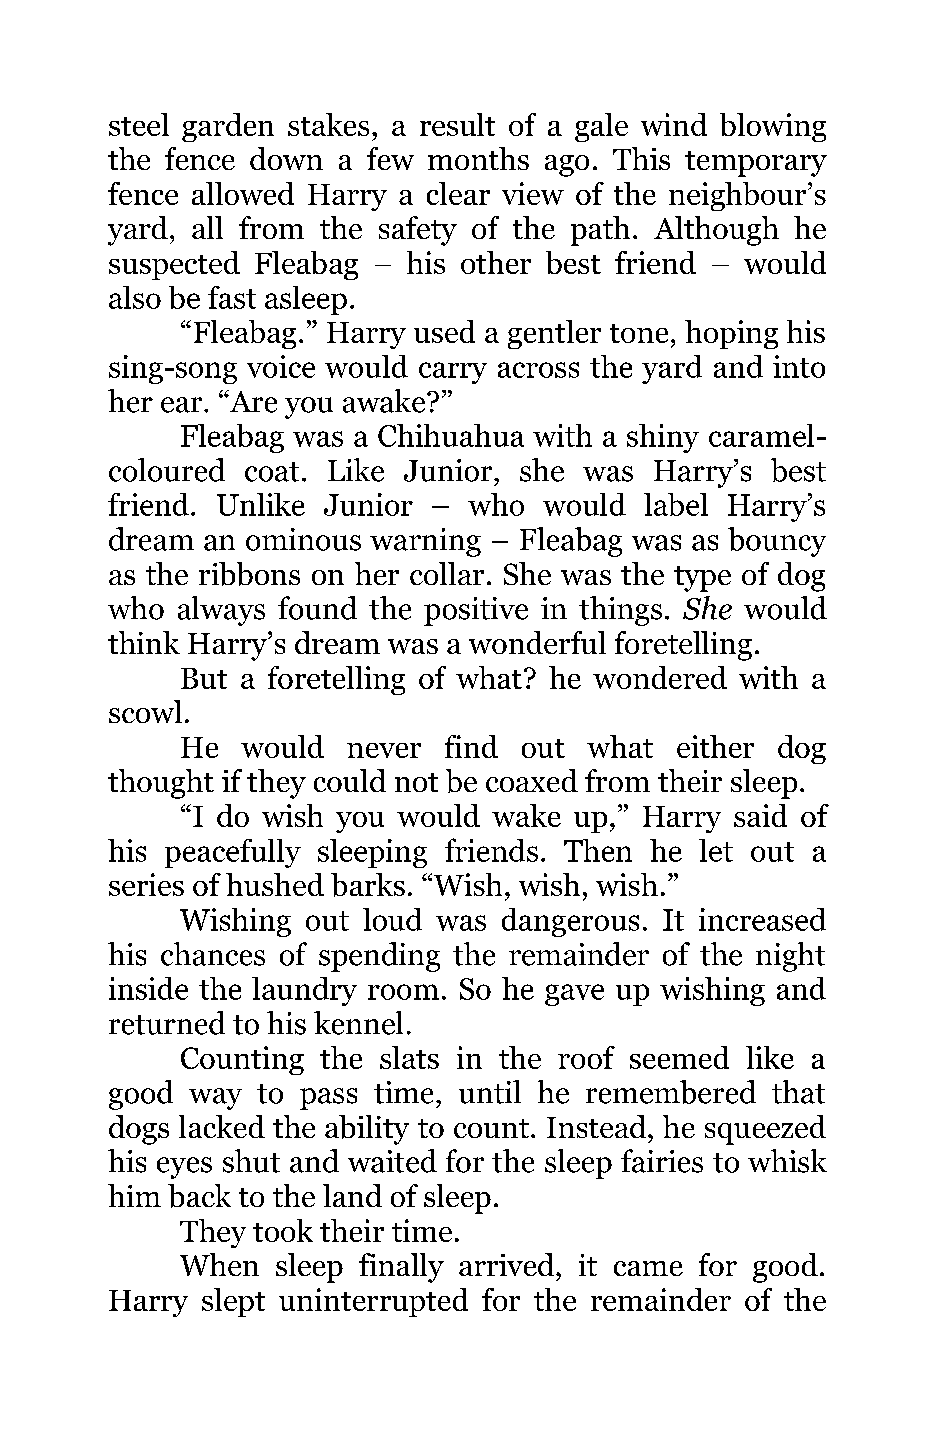 Image resolution: width=934 pixels, height=1437 pixels. What do you see at coordinates (756, 164) in the screenshot?
I see `temporary` at bounding box center [756, 164].
